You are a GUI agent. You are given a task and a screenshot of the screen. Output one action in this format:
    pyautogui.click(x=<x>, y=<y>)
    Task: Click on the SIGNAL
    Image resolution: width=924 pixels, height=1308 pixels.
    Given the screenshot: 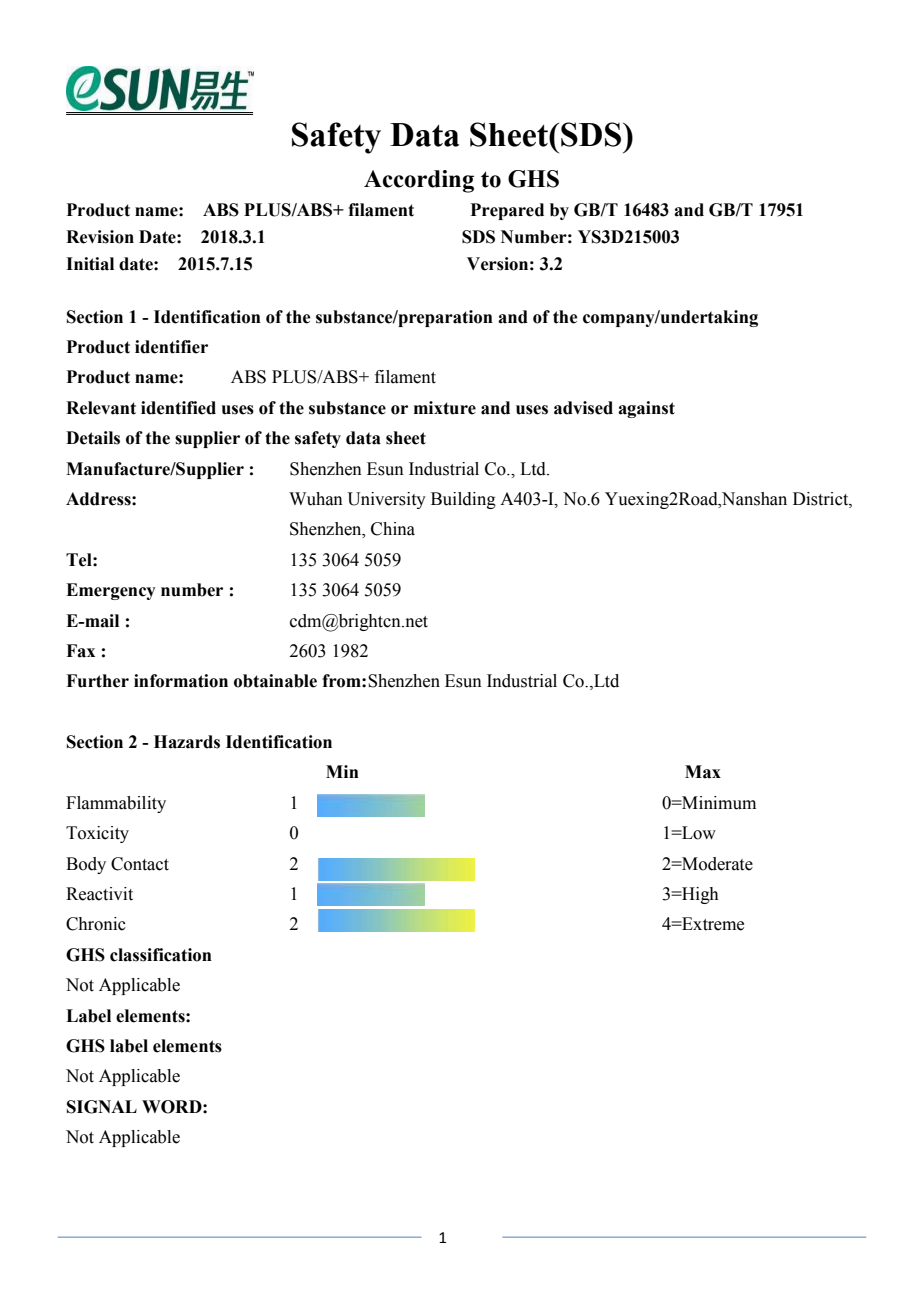 What is the action you would take?
    pyautogui.click(x=102, y=1107)
